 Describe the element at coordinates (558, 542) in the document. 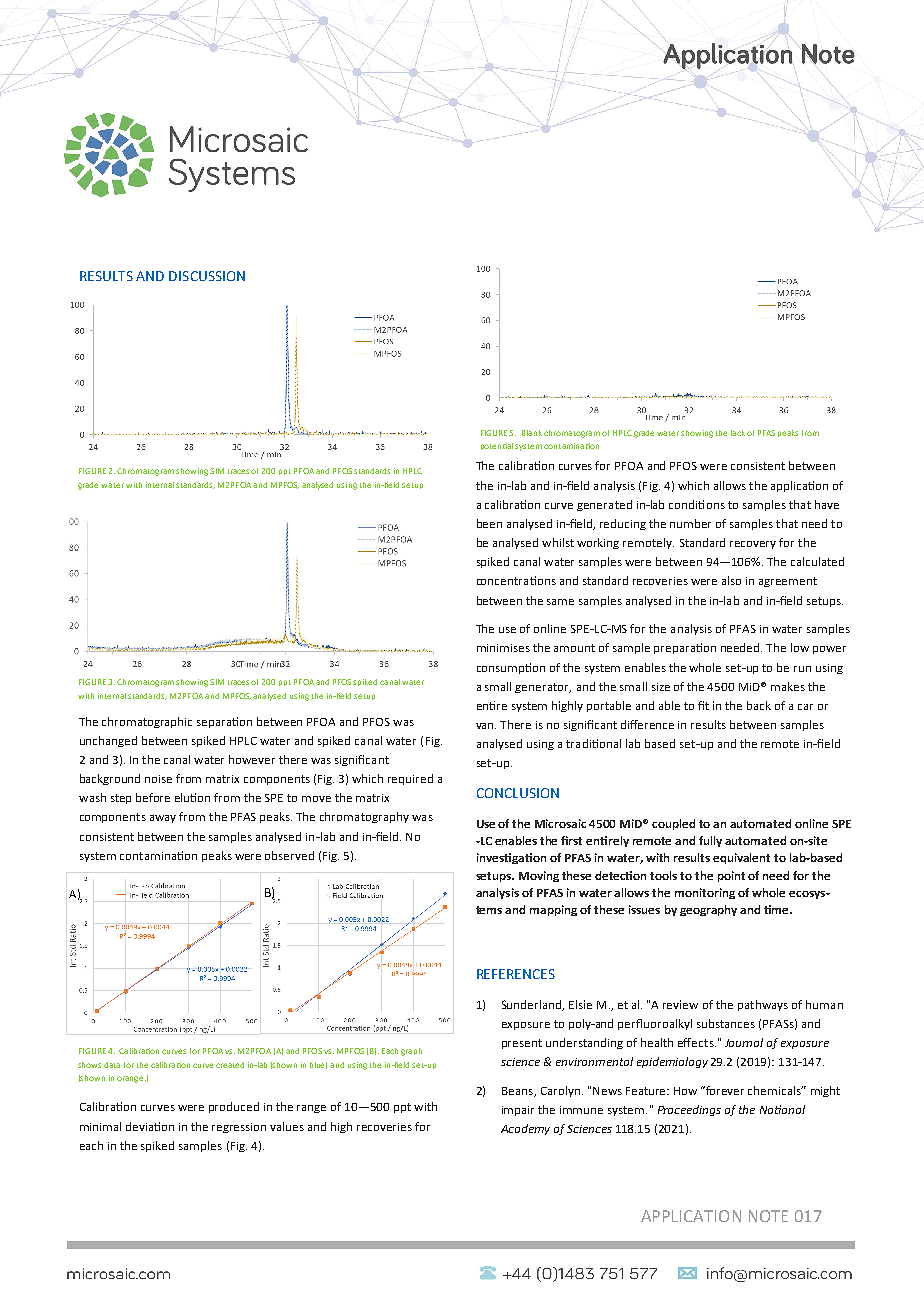

I see `whilst` at that location.
